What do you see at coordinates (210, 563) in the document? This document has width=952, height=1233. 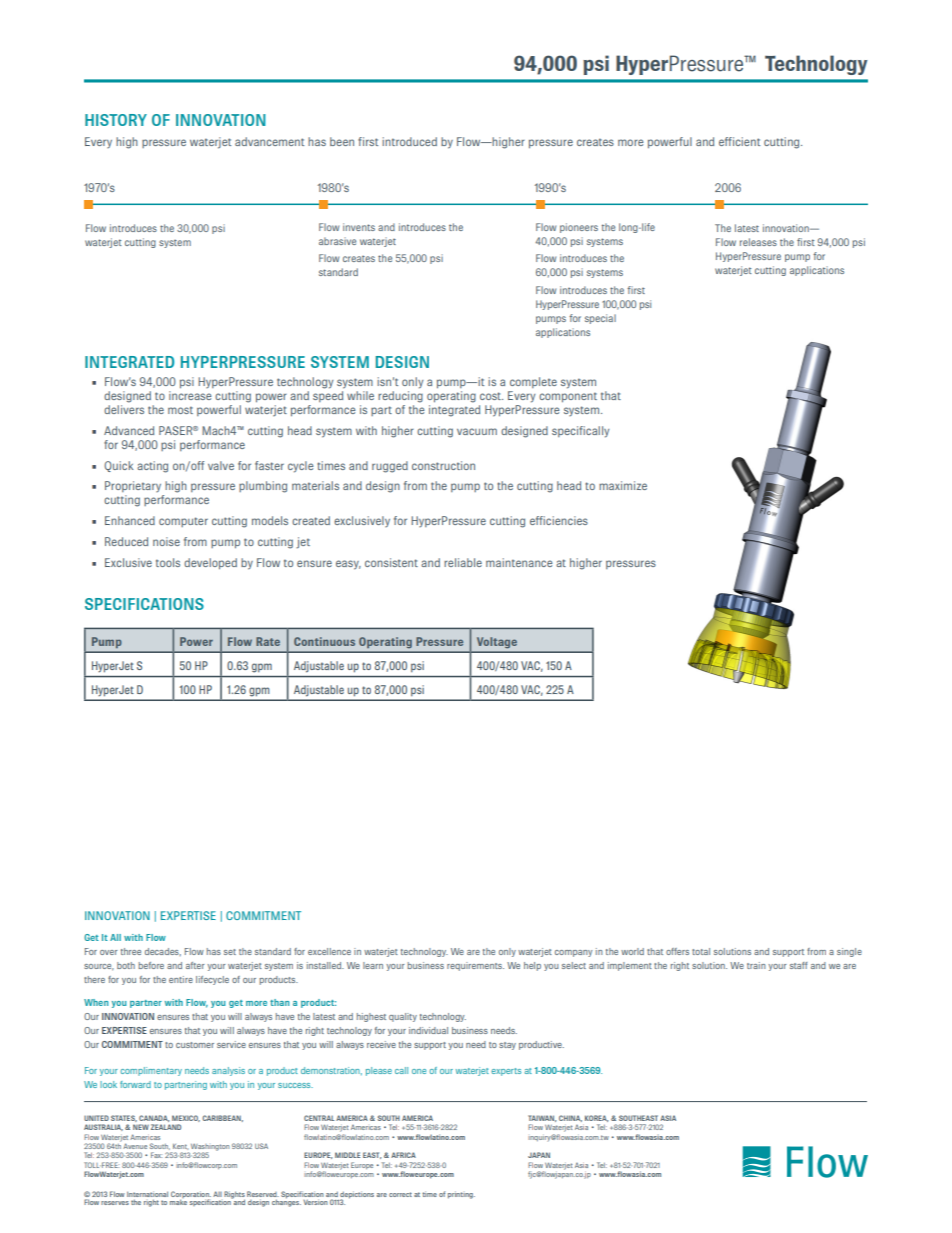 I see `developed` at bounding box center [210, 563].
